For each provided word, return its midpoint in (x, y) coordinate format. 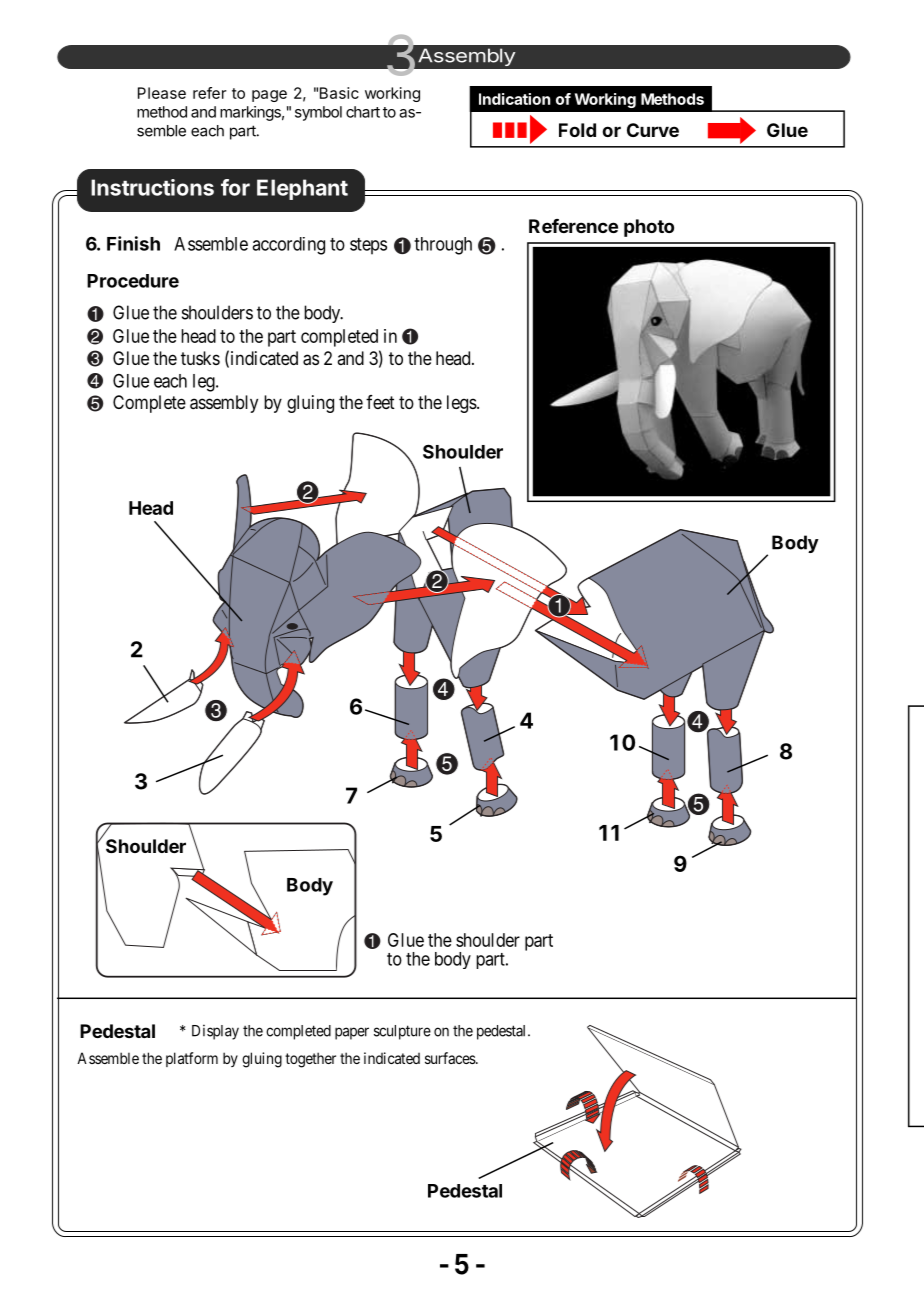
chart (363, 112)
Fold (577, 130)
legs (462, 404)
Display (215, 1032)
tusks (200, 358)
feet (380, 402)
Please (162, 93)
